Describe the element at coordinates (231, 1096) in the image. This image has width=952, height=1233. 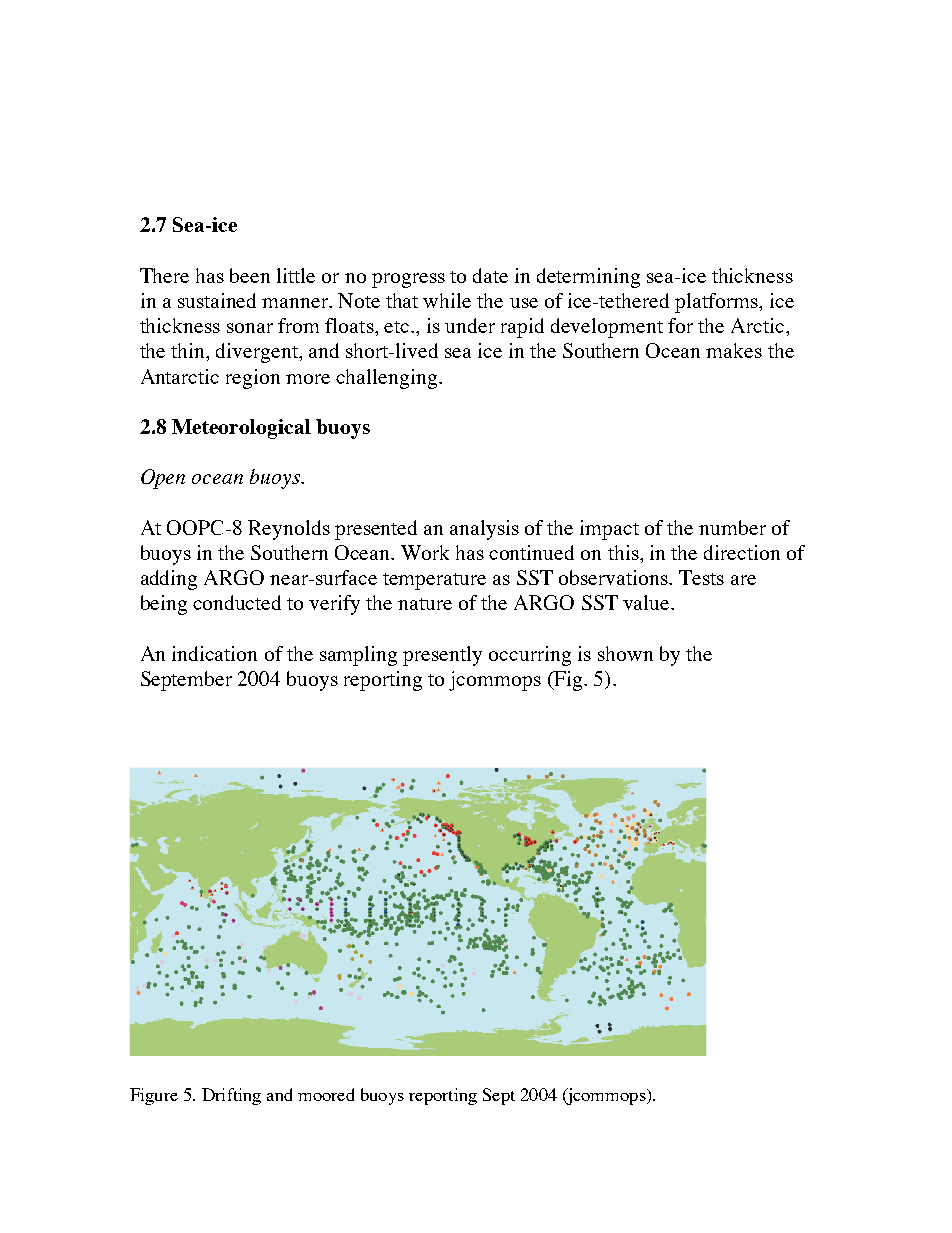
I see `Drifting` at that location.
